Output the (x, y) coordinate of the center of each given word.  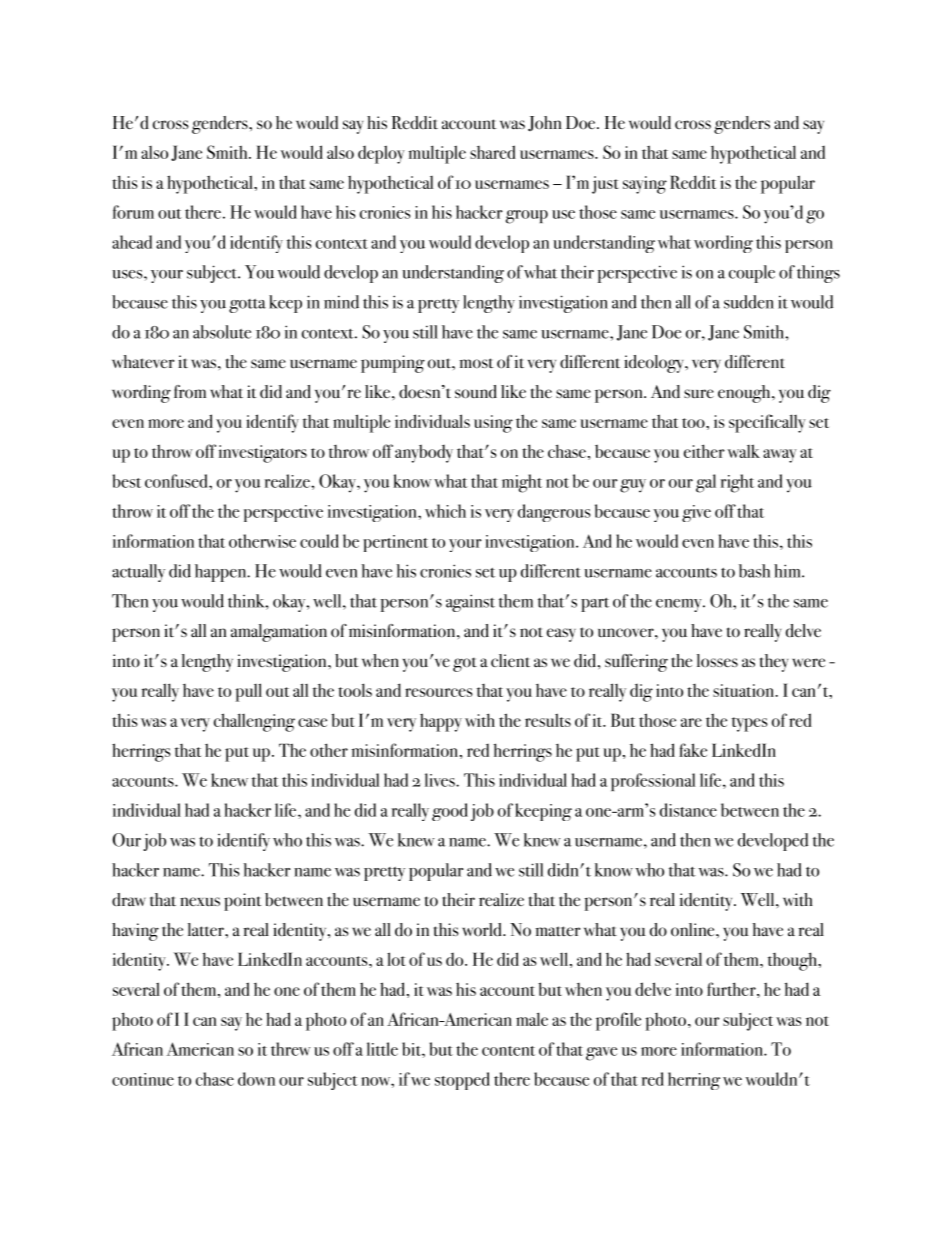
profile (618, 1021)
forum (133, 212)
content (508, 1051)
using (493, 424)
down (256, 1079)
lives (441, 780)
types (750, 724)
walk (743, 451)
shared (493, 152)
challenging (254, 722)
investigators (263, 454)
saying (645, 185)
